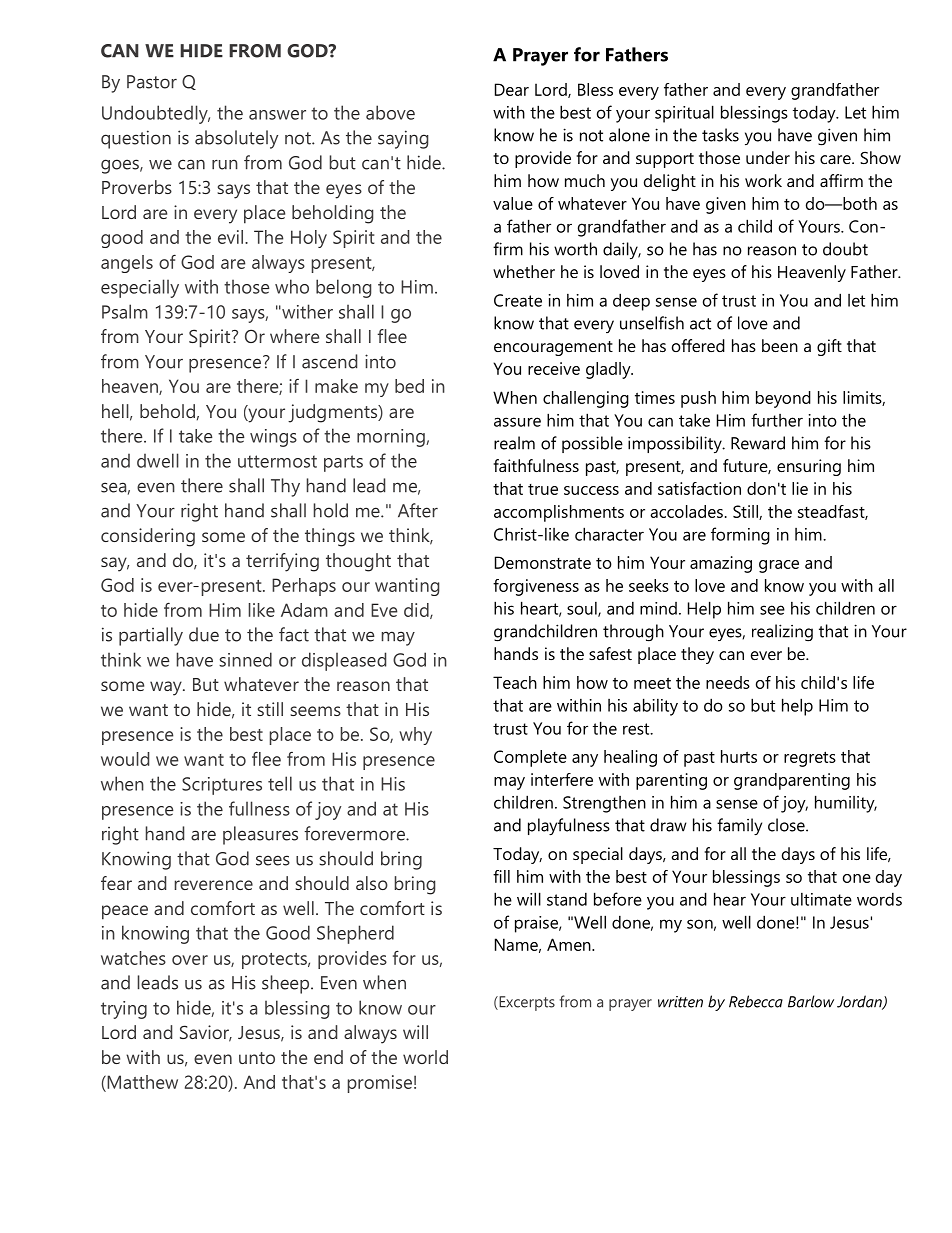 The height and width of the document is (1233, 952). Describe the element at coordinates (257, 1058) in the document. I see `unto` at that location.
